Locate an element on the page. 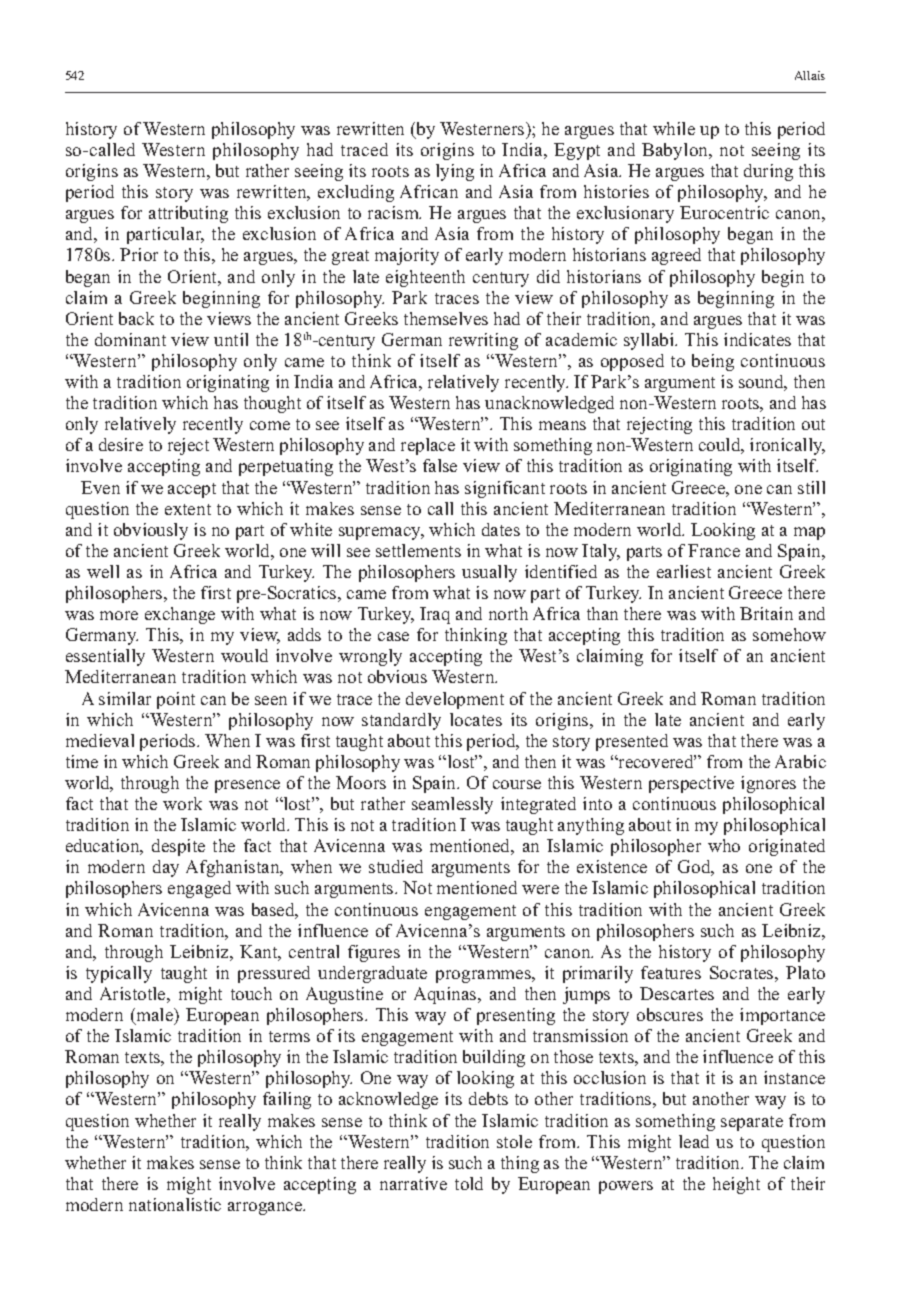 The width and height of the image is (924, 1305). during is located at coordinates (768, 172).
